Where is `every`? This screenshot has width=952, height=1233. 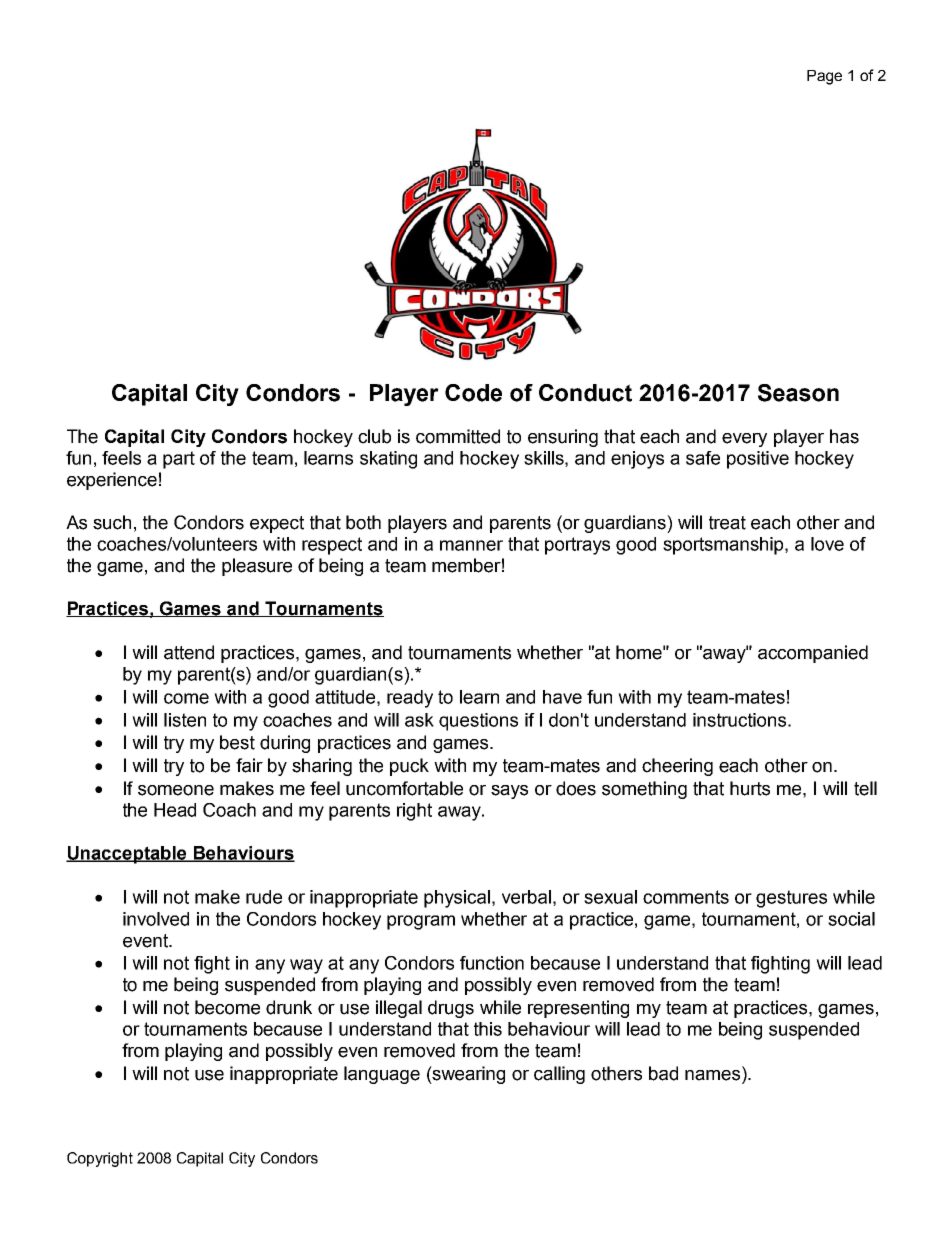 every is located at coordinates (744, 440).
